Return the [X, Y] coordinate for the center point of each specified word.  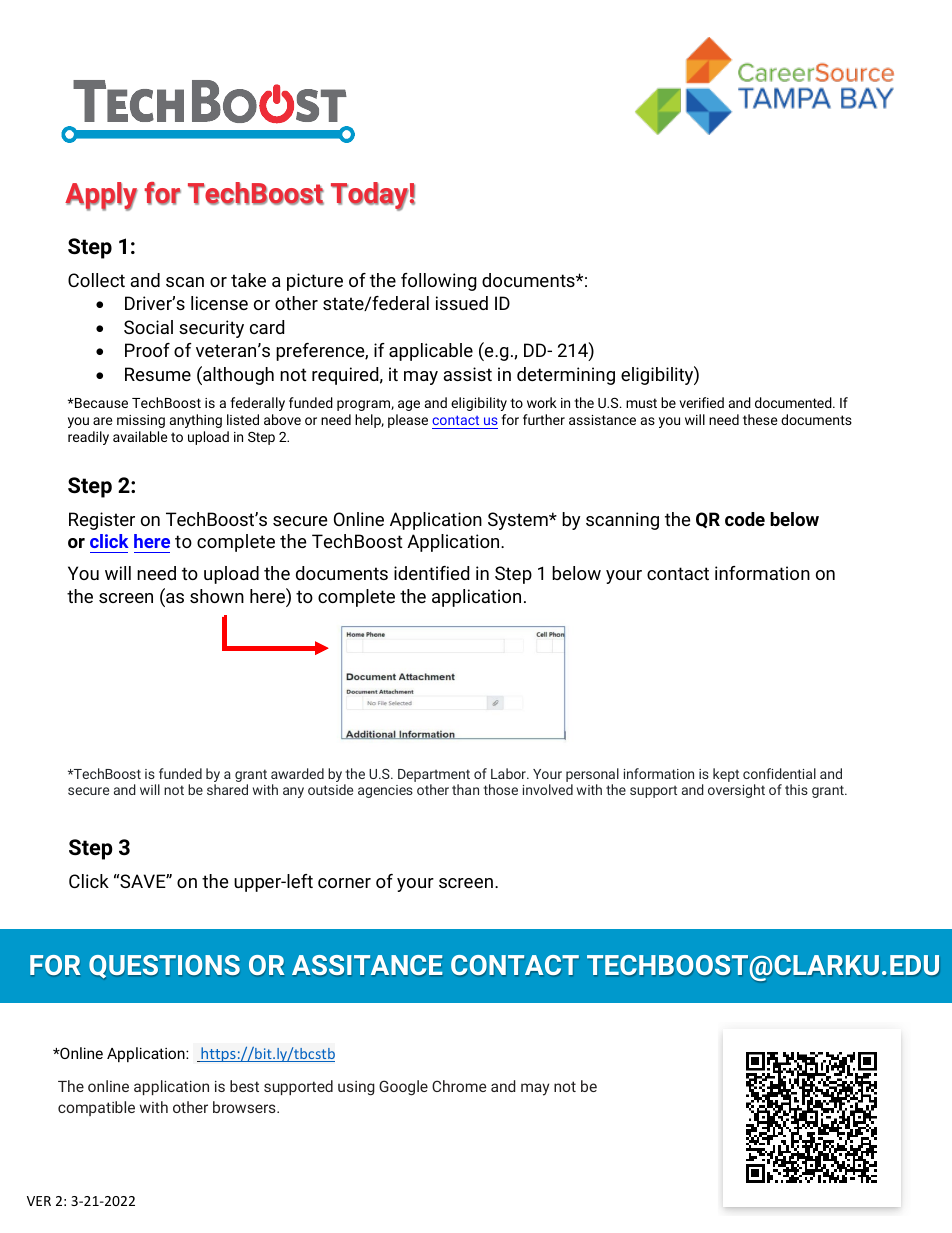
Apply [101, 196]
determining [566, 376]
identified [431, 573]
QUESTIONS [164, 966]
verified [701, 402]
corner [344, 883]
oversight [736, 791]
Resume [158, 374]
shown [217, 596]
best [244, 1086]
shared [227, 789]
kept [726, 775]
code [745, 519]
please [408, 421]
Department [434, 775]
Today [370, 196]
